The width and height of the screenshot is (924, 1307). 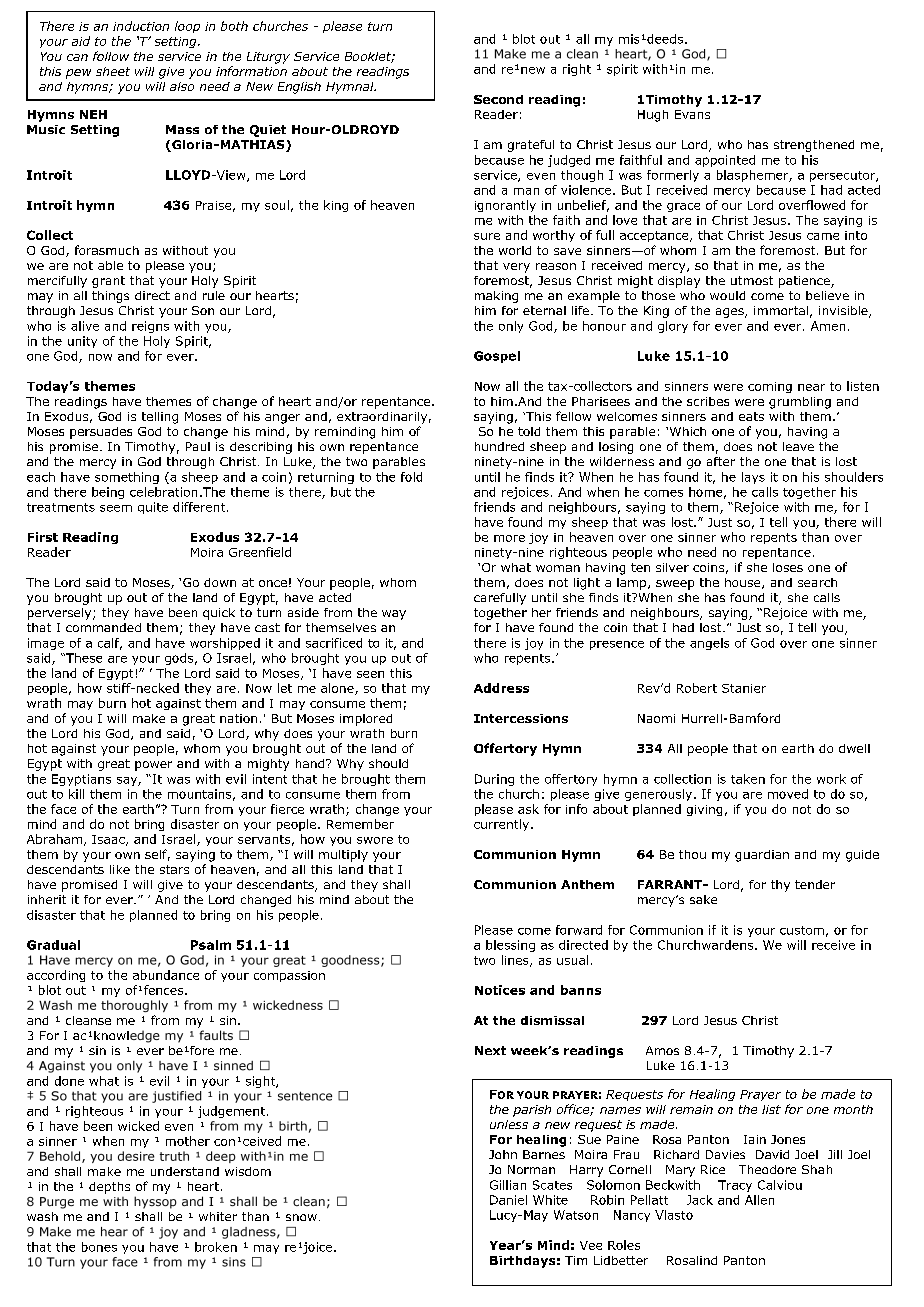 I want to click on way, so click(x=394, y=615).
